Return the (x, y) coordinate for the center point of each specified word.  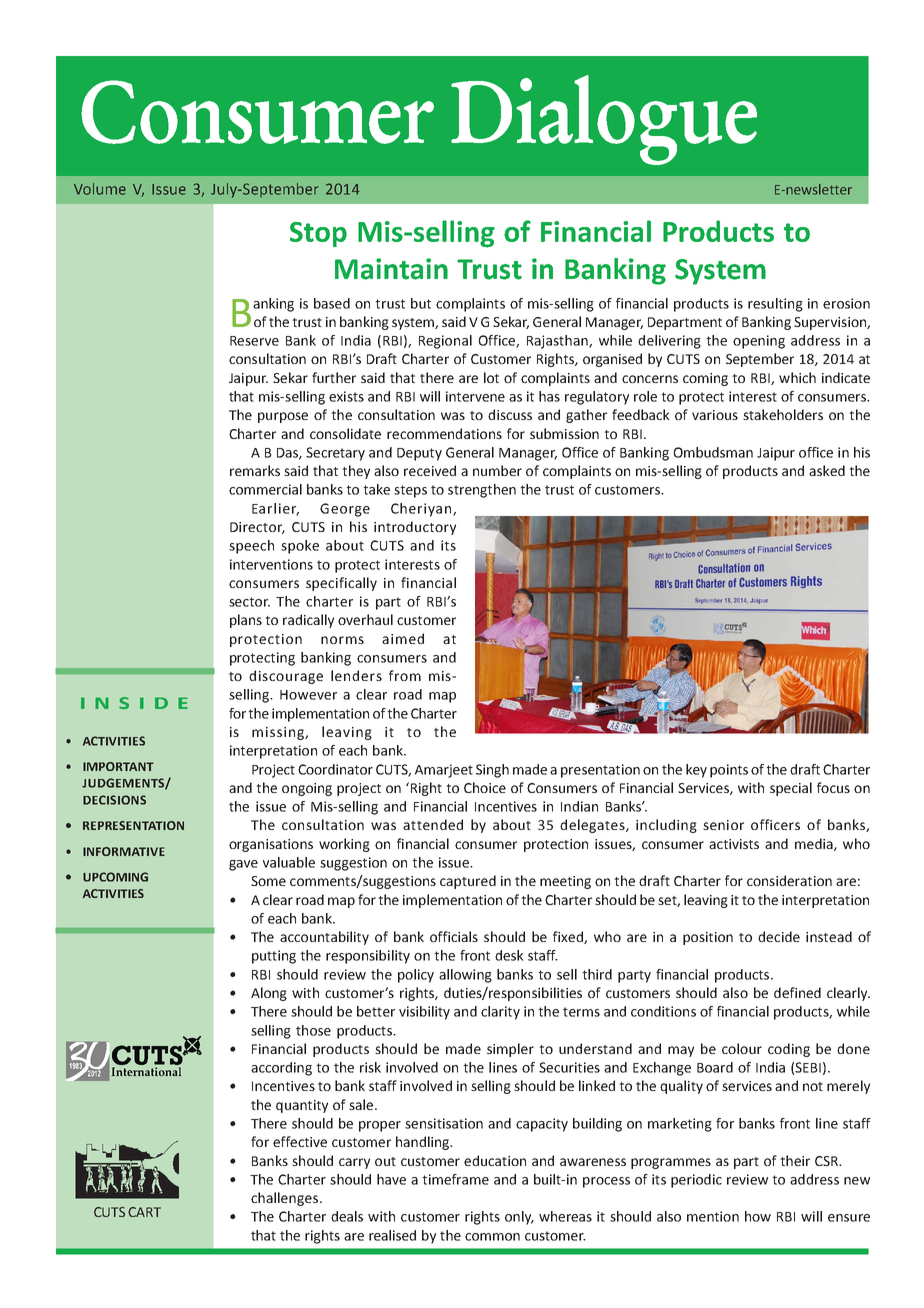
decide (779, 936)
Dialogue (604, 120)
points (729, 771)
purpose (283, 417)
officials (454, 936)
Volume (100, 189)
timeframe (455, 1179)
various (715, 415)
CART (144, 1212)
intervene (475, 396)
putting (274, 957)
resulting (775, 305)
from (405, 675)
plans (246, 621)
